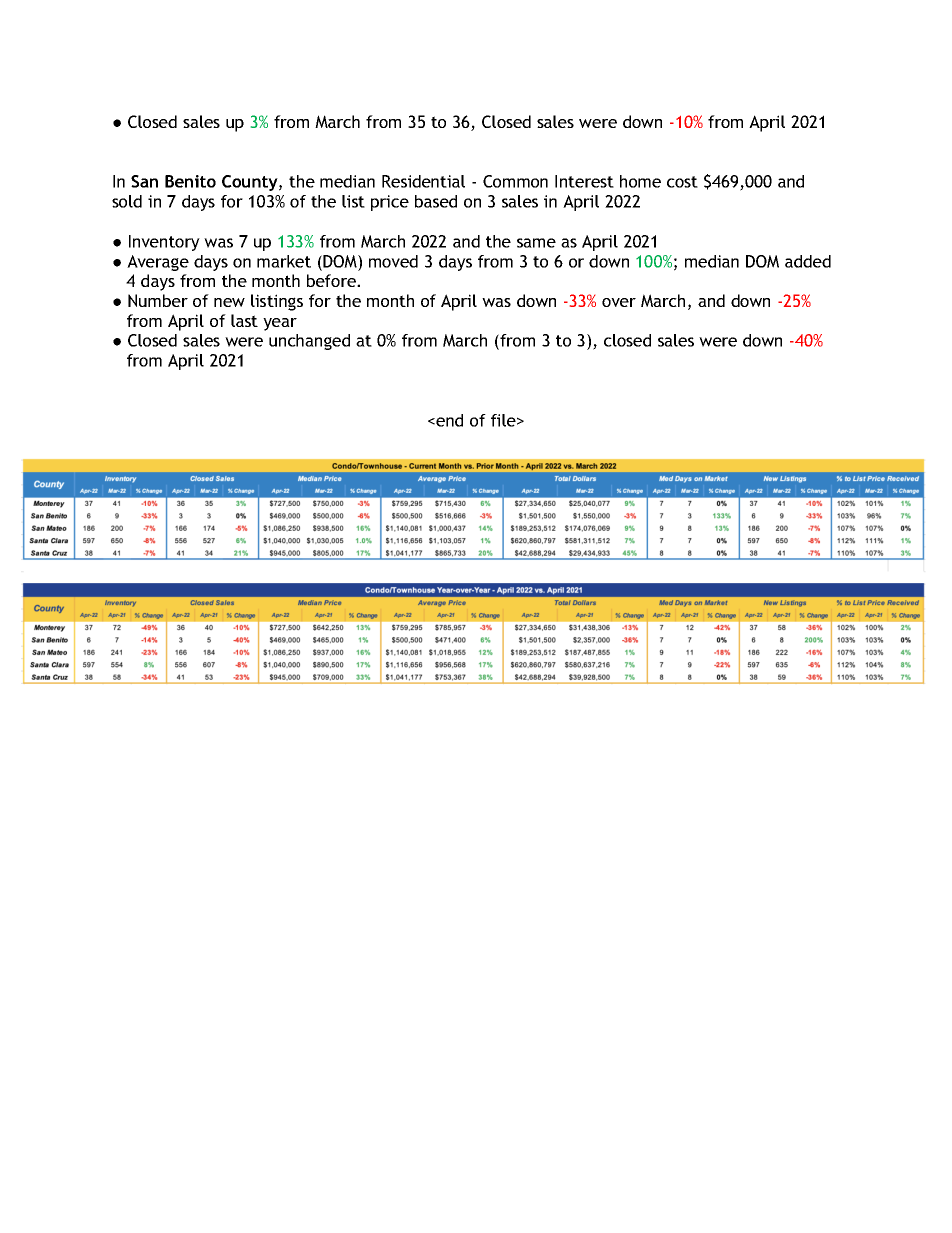 The height and width of the screenshot is (1233, 952). What do you see at coordinates (808, 261) in the screenshot?
I see `added` at bounding box center [808, 261].
